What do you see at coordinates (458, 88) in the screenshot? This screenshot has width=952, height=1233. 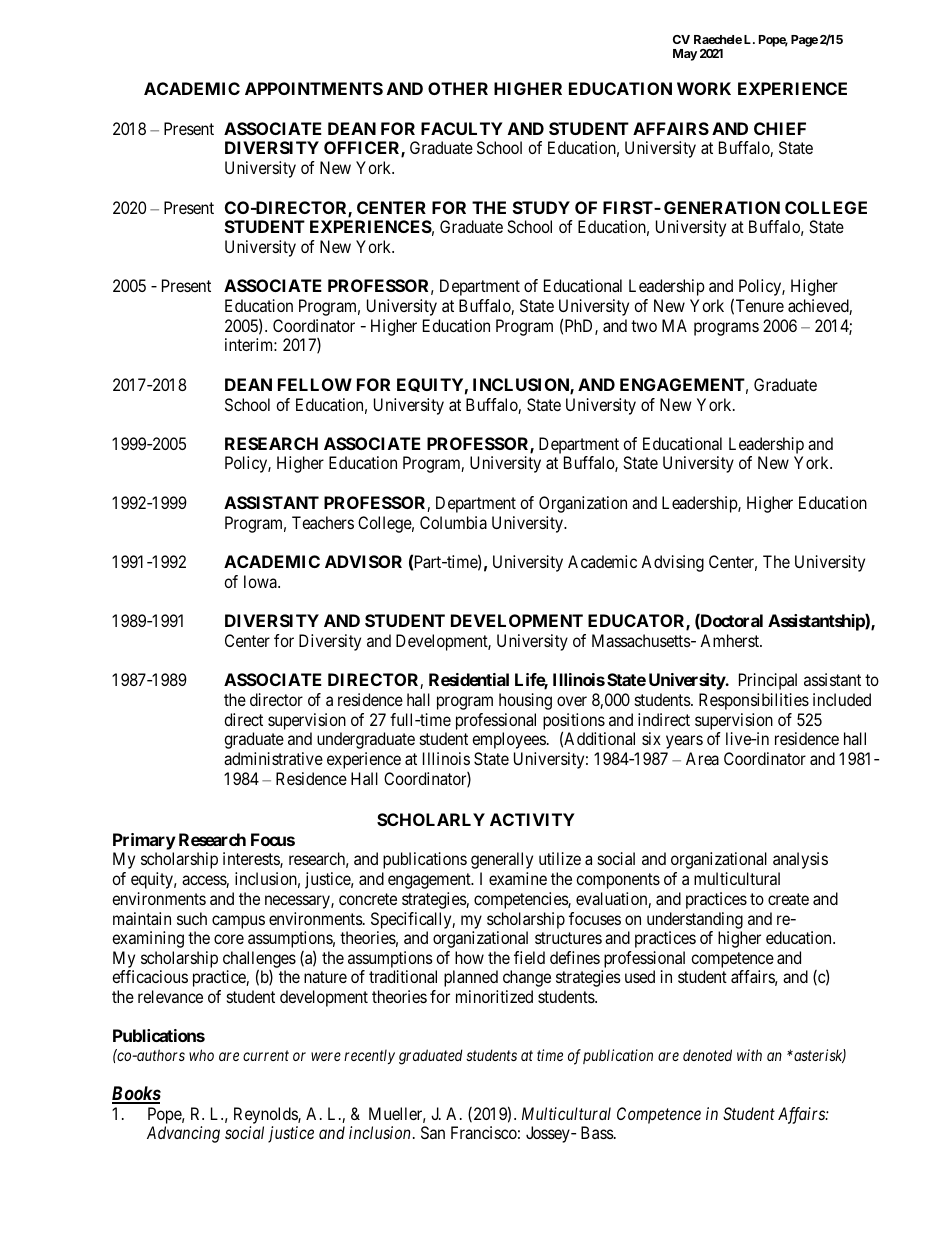 I see `OTHER` at bounding box center [458, 88].
